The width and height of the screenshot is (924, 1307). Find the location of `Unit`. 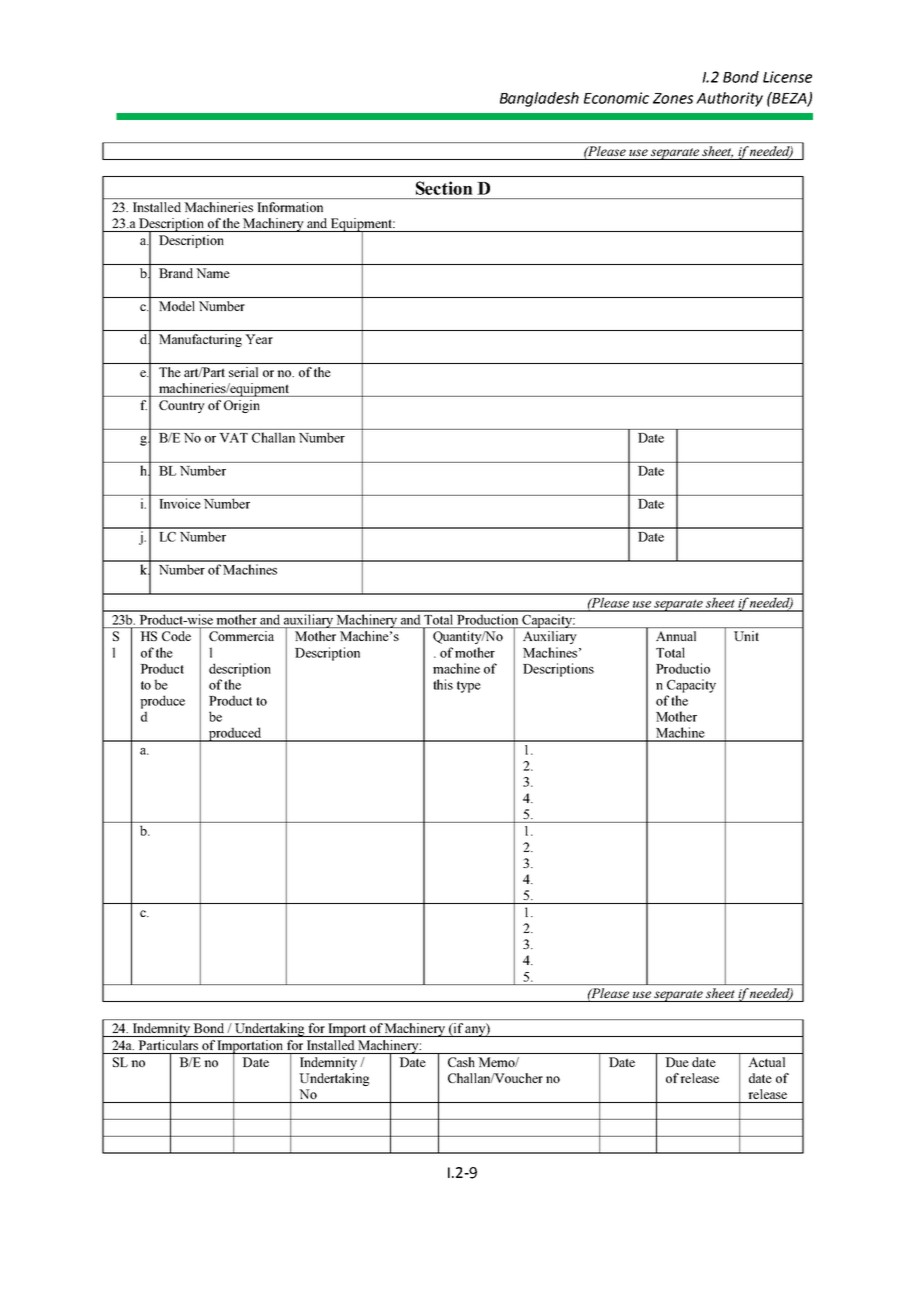

Unit is located at coordinates (746, 636).
